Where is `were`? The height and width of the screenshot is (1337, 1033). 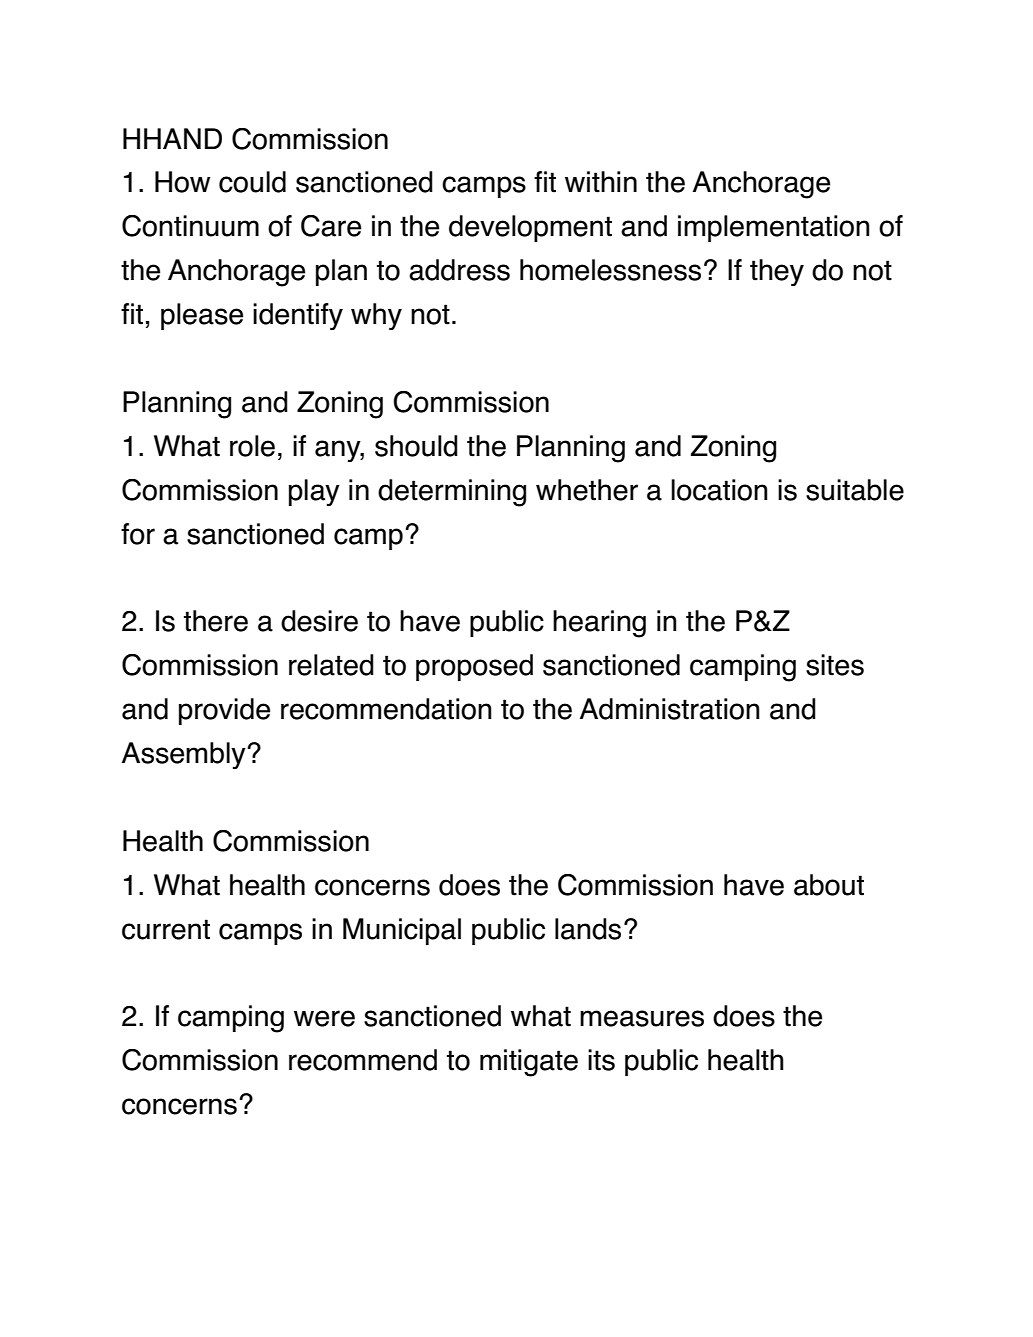 were is located at coordinates (324, 1018).
